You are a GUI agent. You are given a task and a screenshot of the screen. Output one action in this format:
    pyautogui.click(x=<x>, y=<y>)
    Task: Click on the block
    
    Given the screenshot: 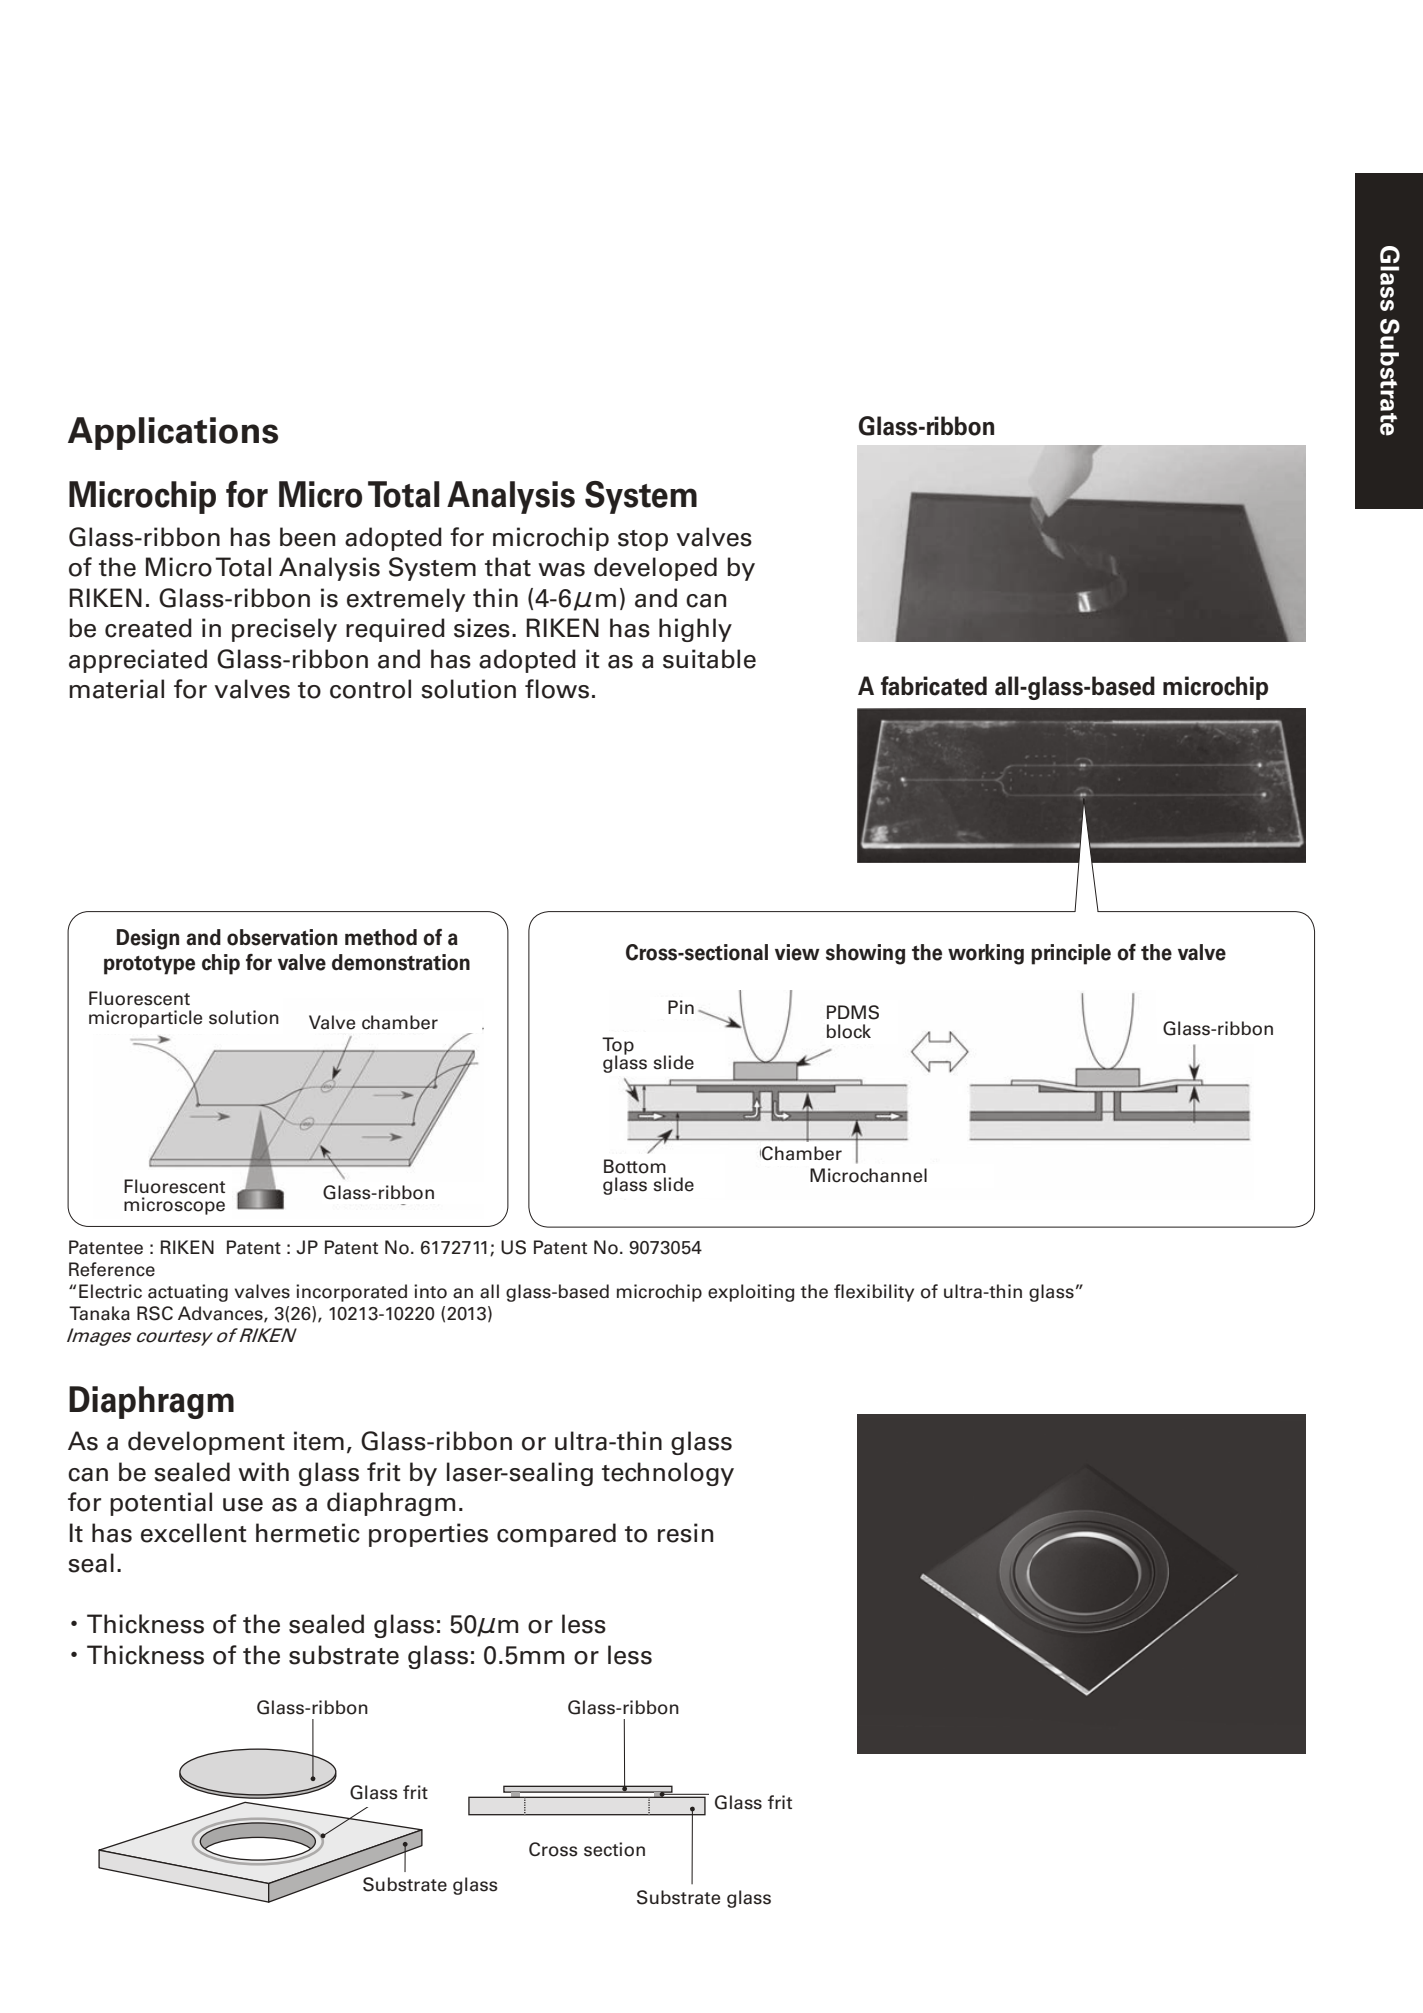 What is the action you would take?
    pyautogui.click(x=849, y=1031)
